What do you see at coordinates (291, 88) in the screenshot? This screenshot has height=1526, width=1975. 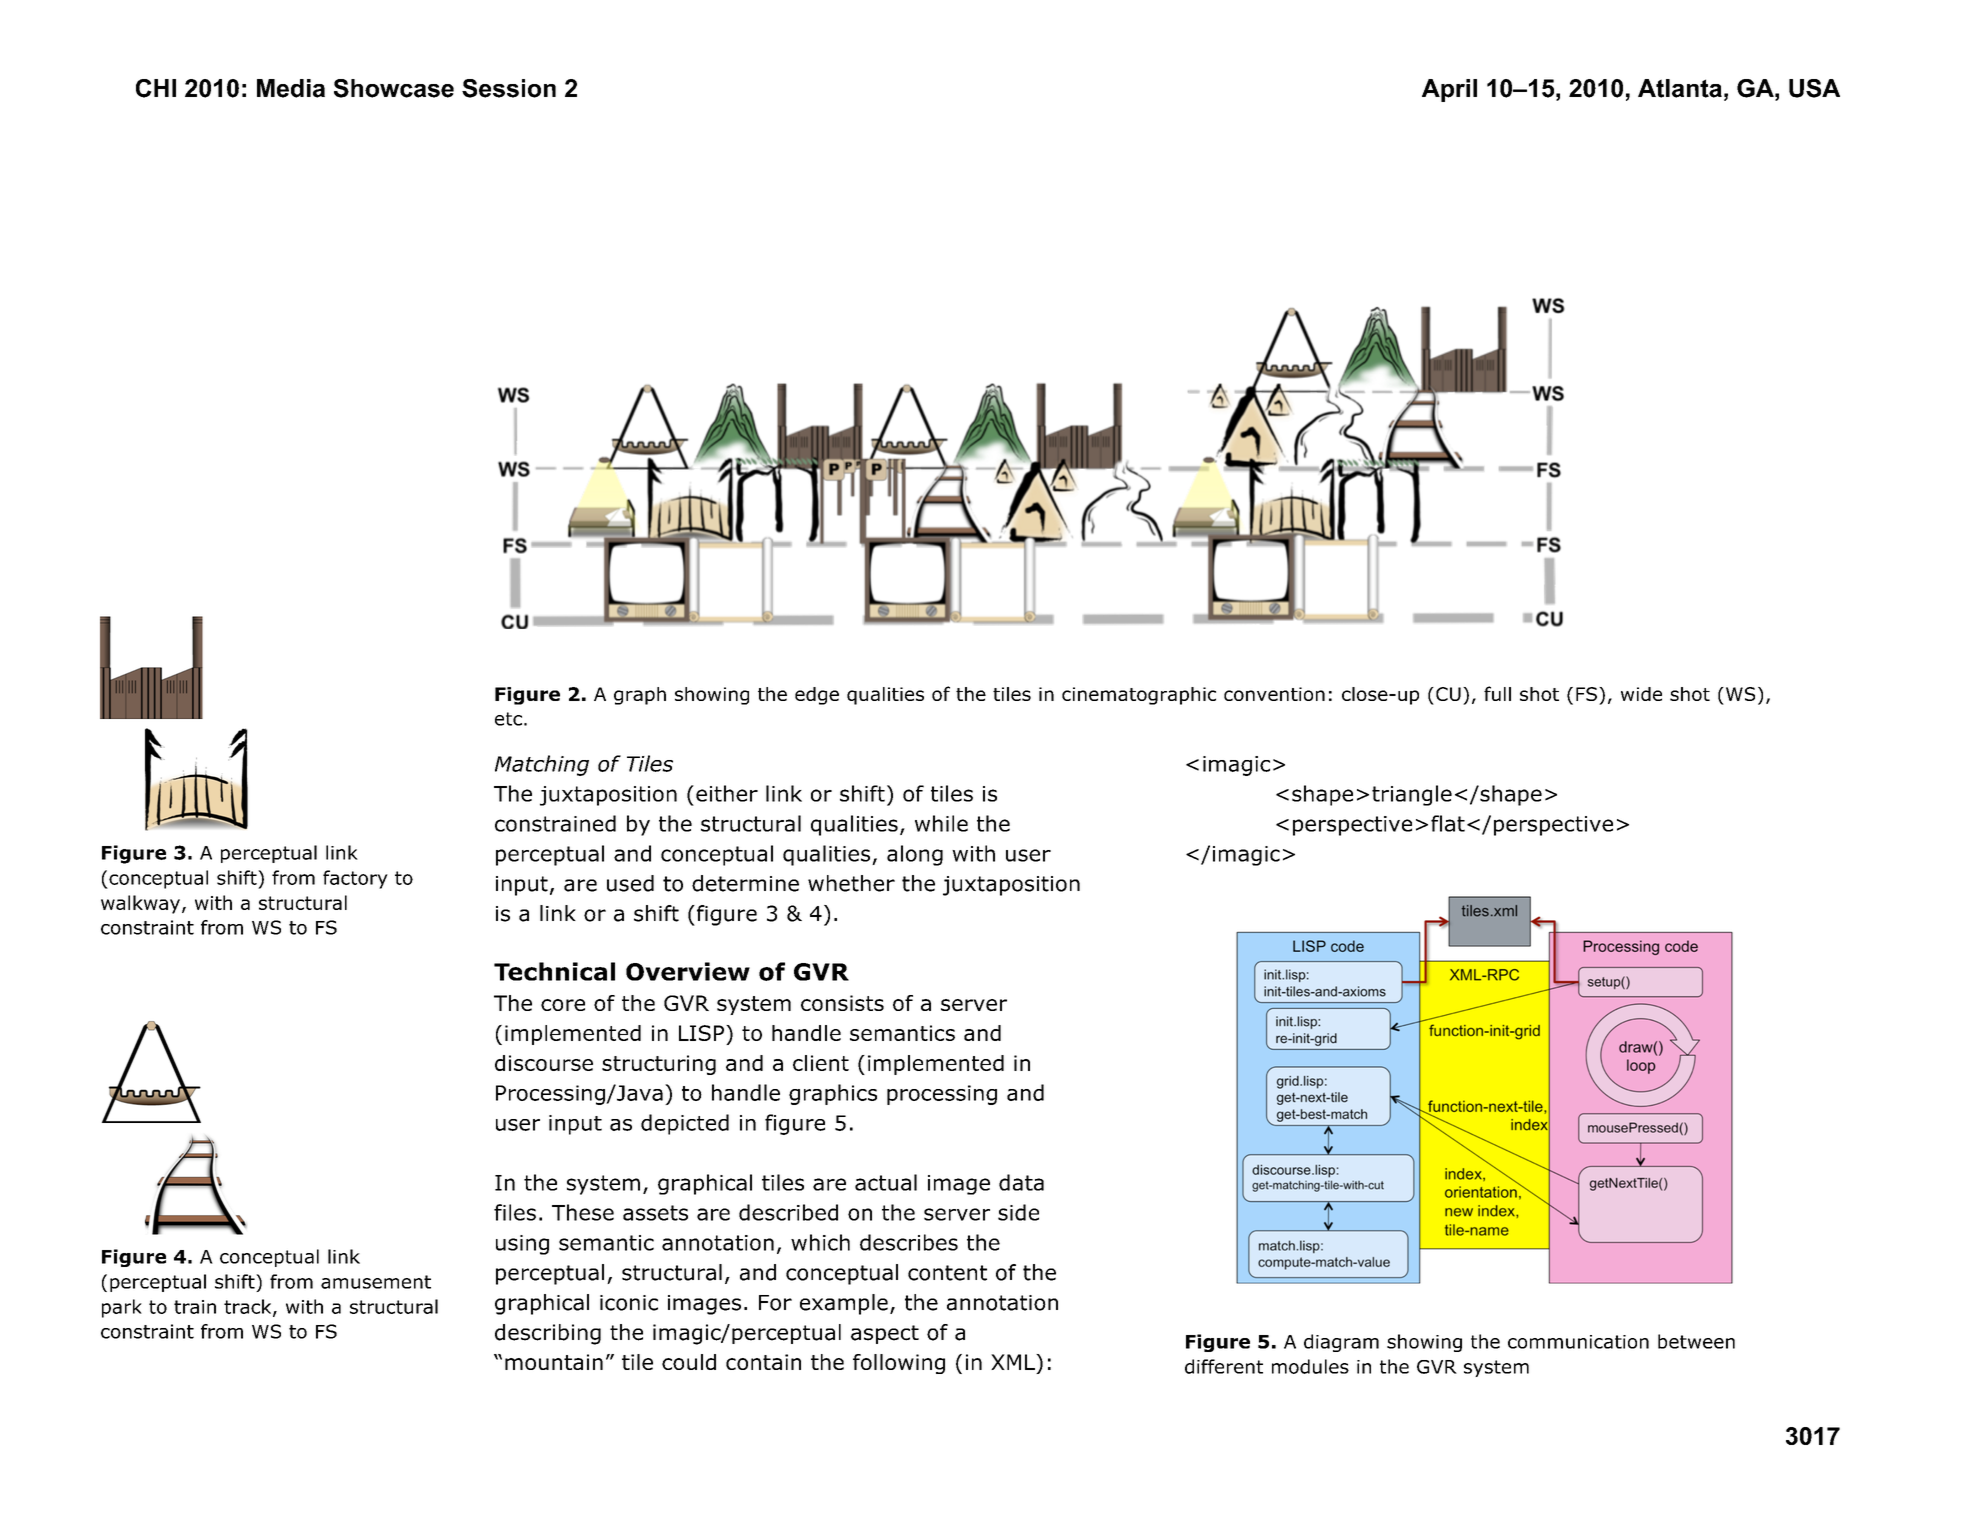 I see `Media` at bounding box center [291, 88].
